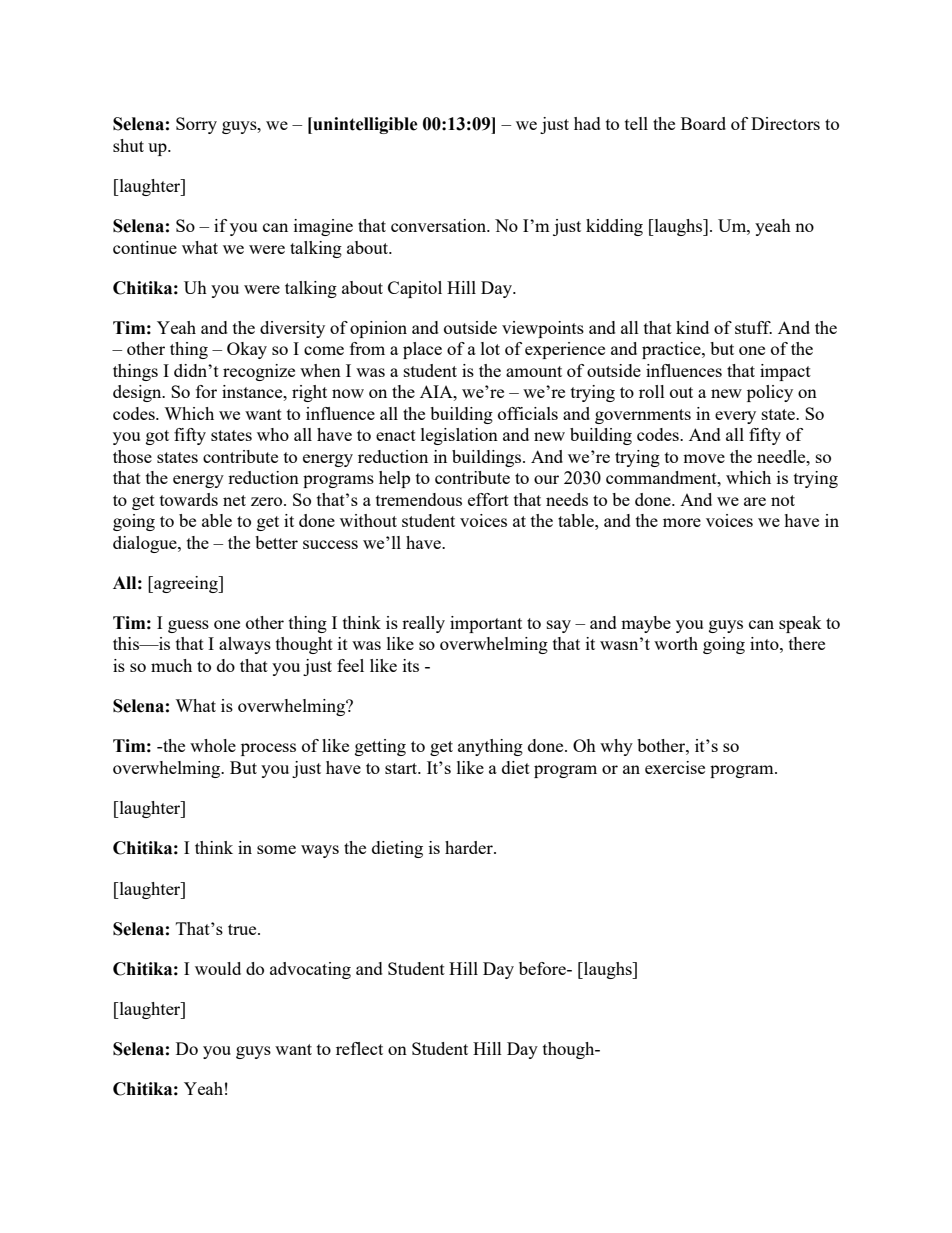  I want to click on legislation, so click(459, 436).
